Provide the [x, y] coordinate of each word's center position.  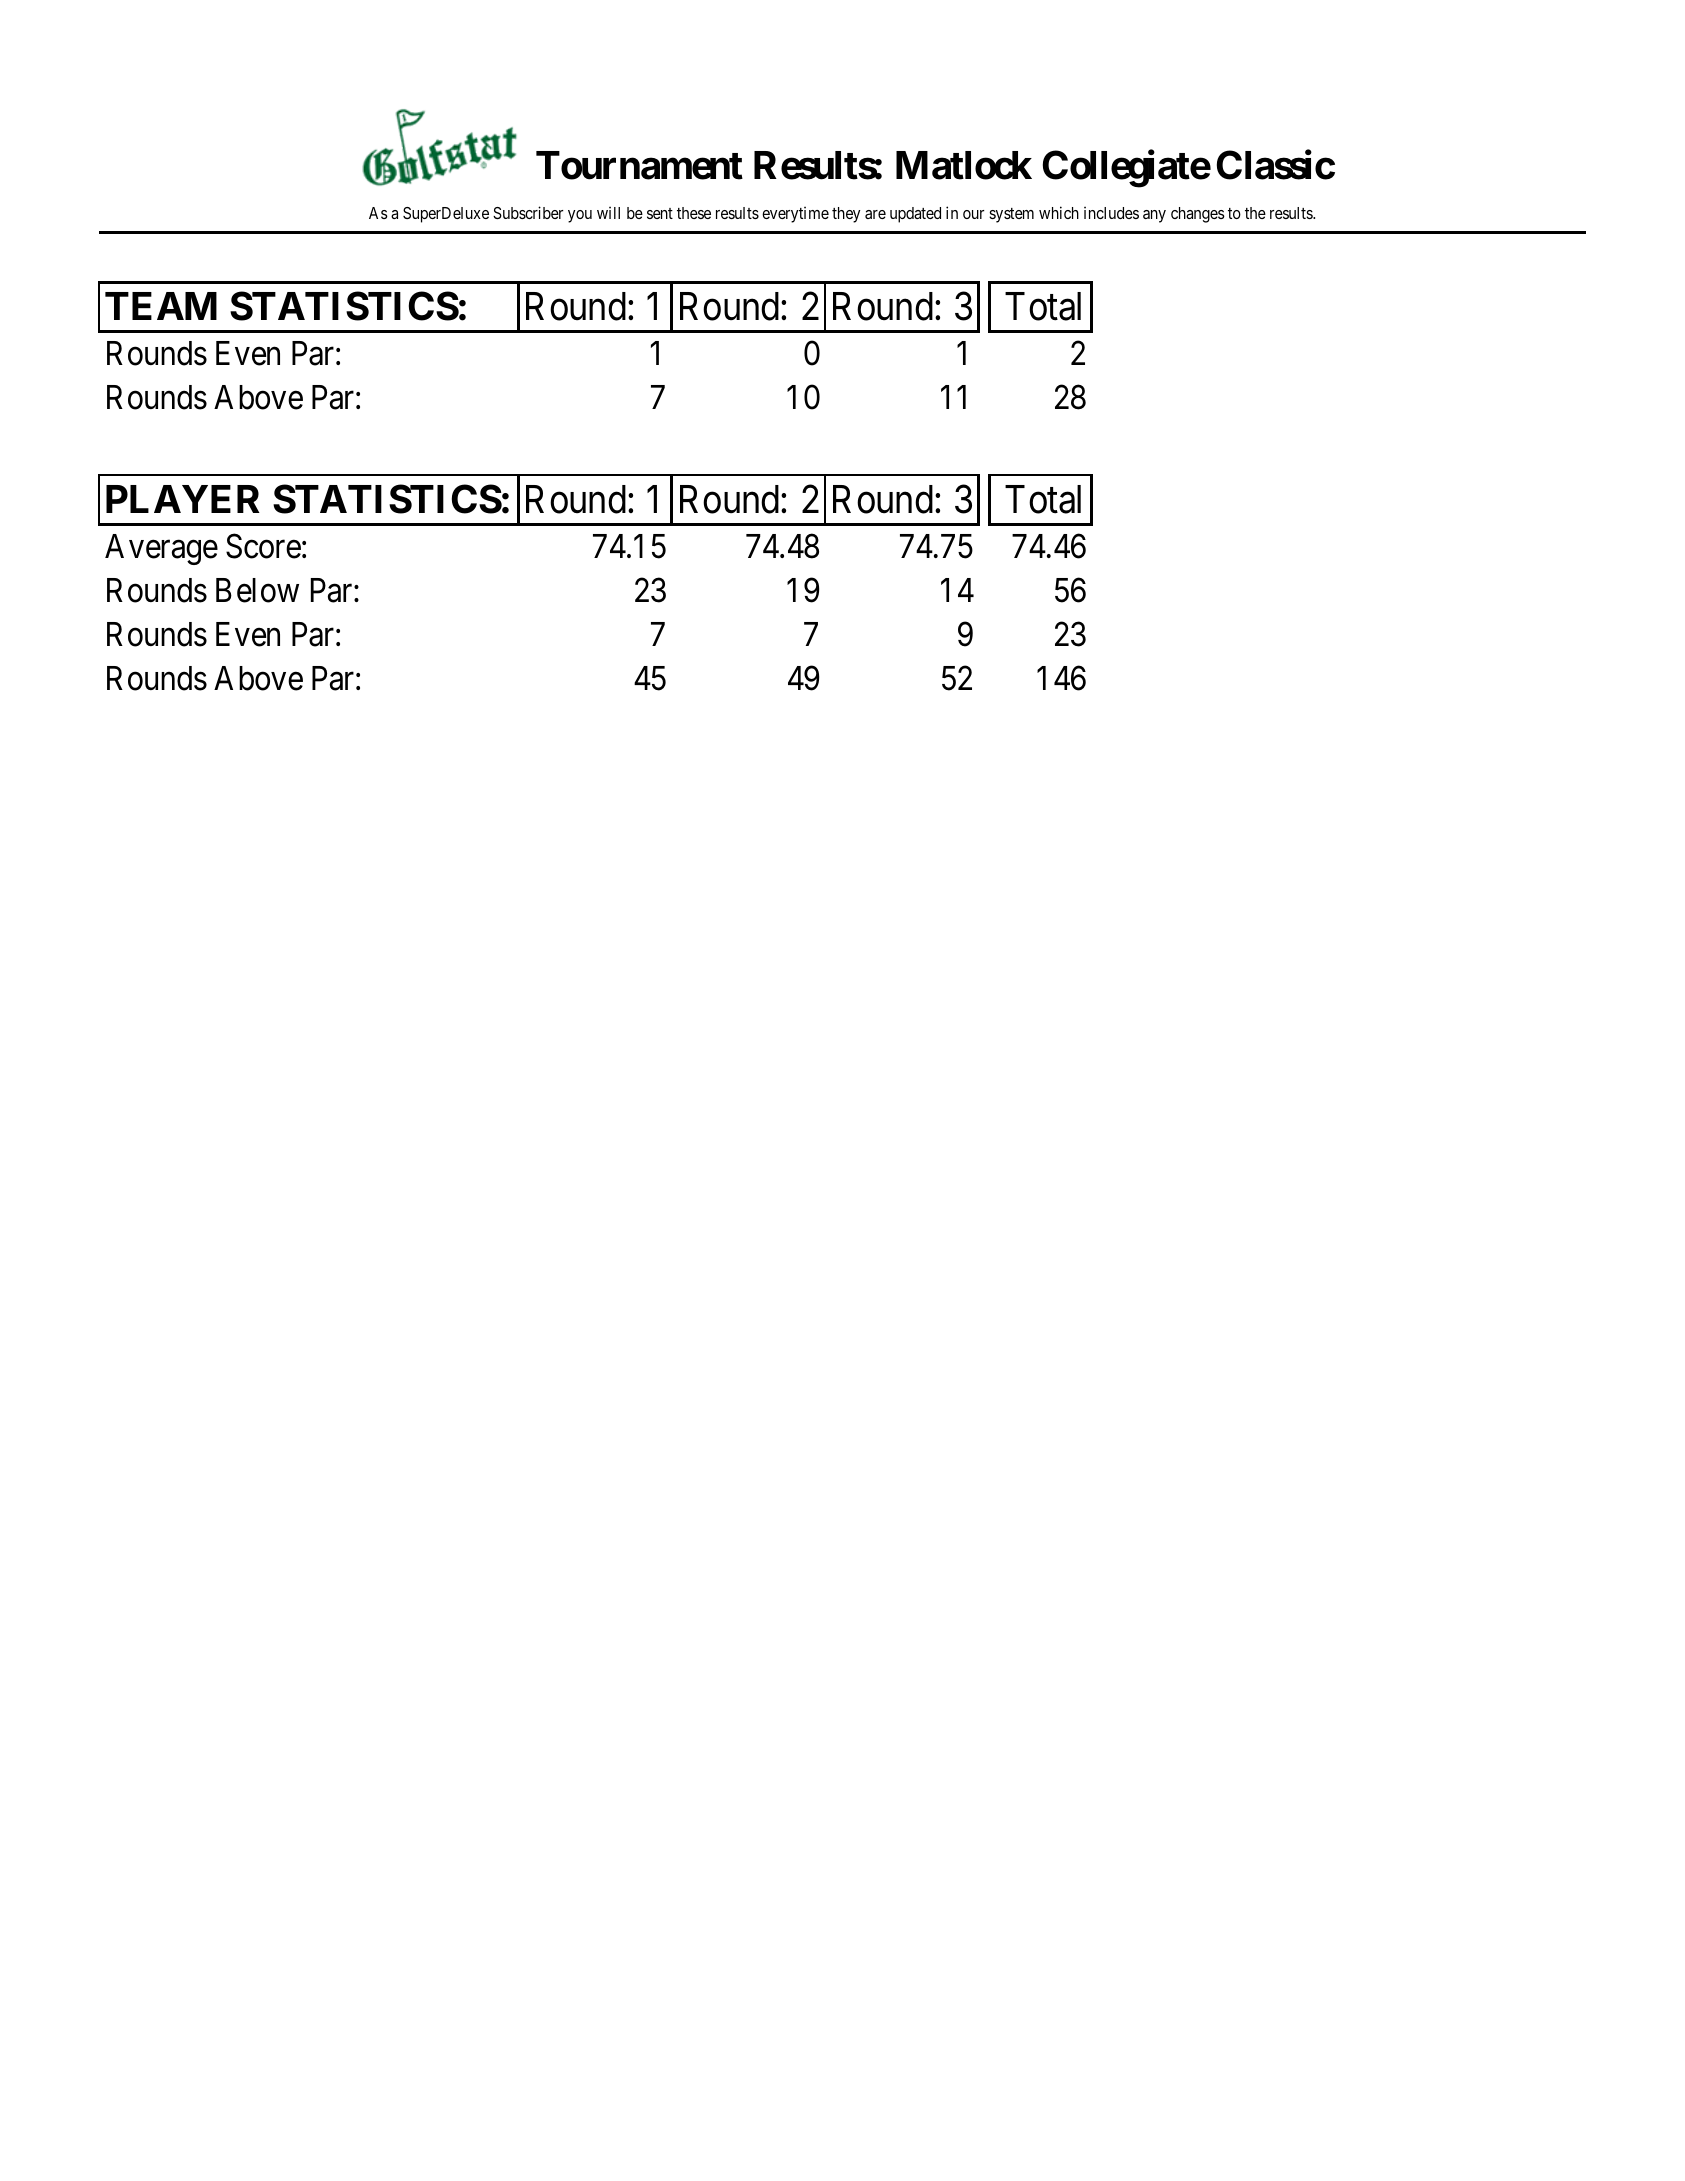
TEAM [161, 306]
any [1154, 216]
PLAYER [183, 499]
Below [257, 590]
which [1059, 212]
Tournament [639, 165]
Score [263, 546]
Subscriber [528, 212]
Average [161, 549]
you [580, 216]
